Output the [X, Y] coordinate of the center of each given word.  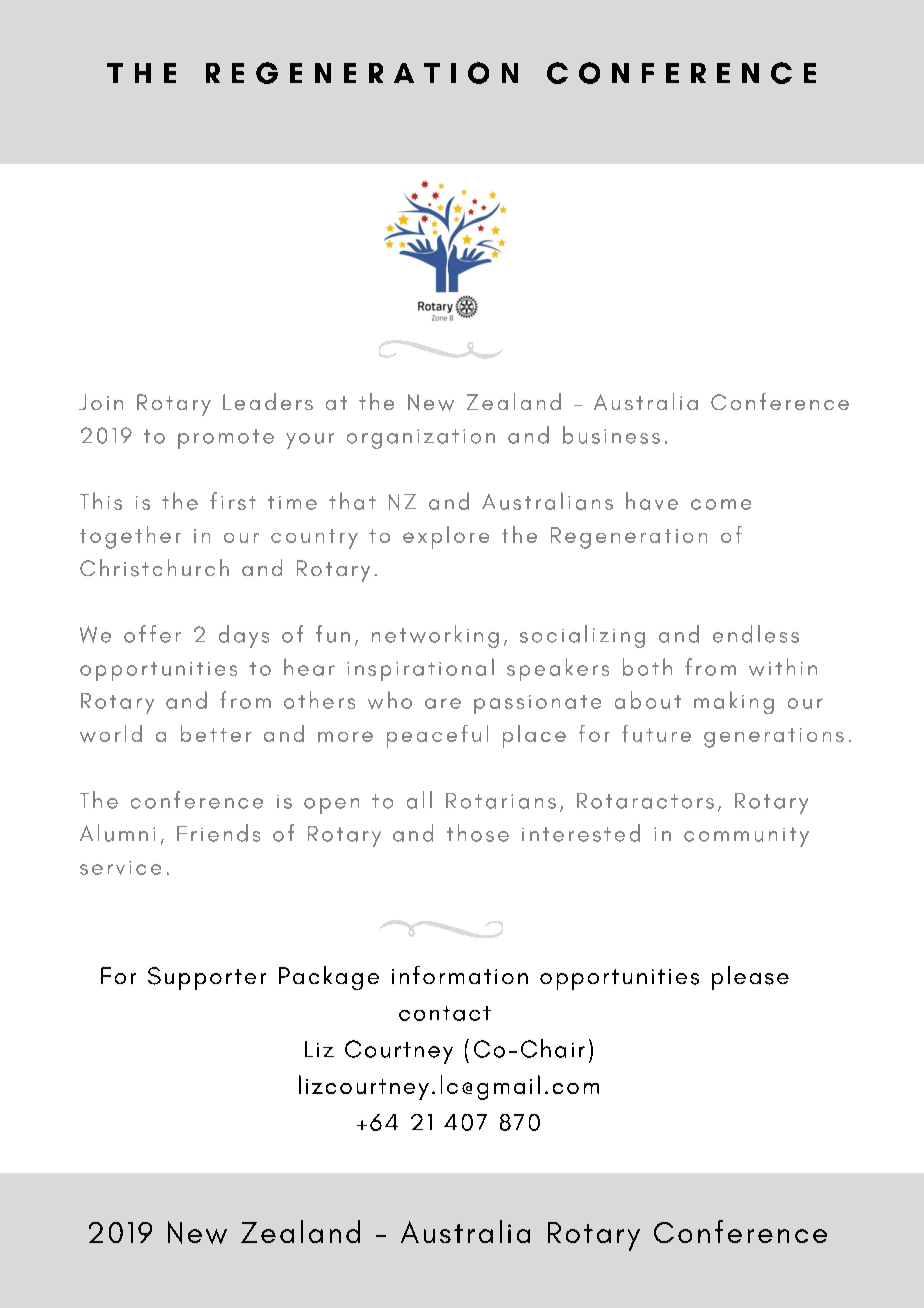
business [611, 435]
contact [445, 1013]
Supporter [207, 978]
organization [421, 439]
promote [226, 439]
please [750, 978]
